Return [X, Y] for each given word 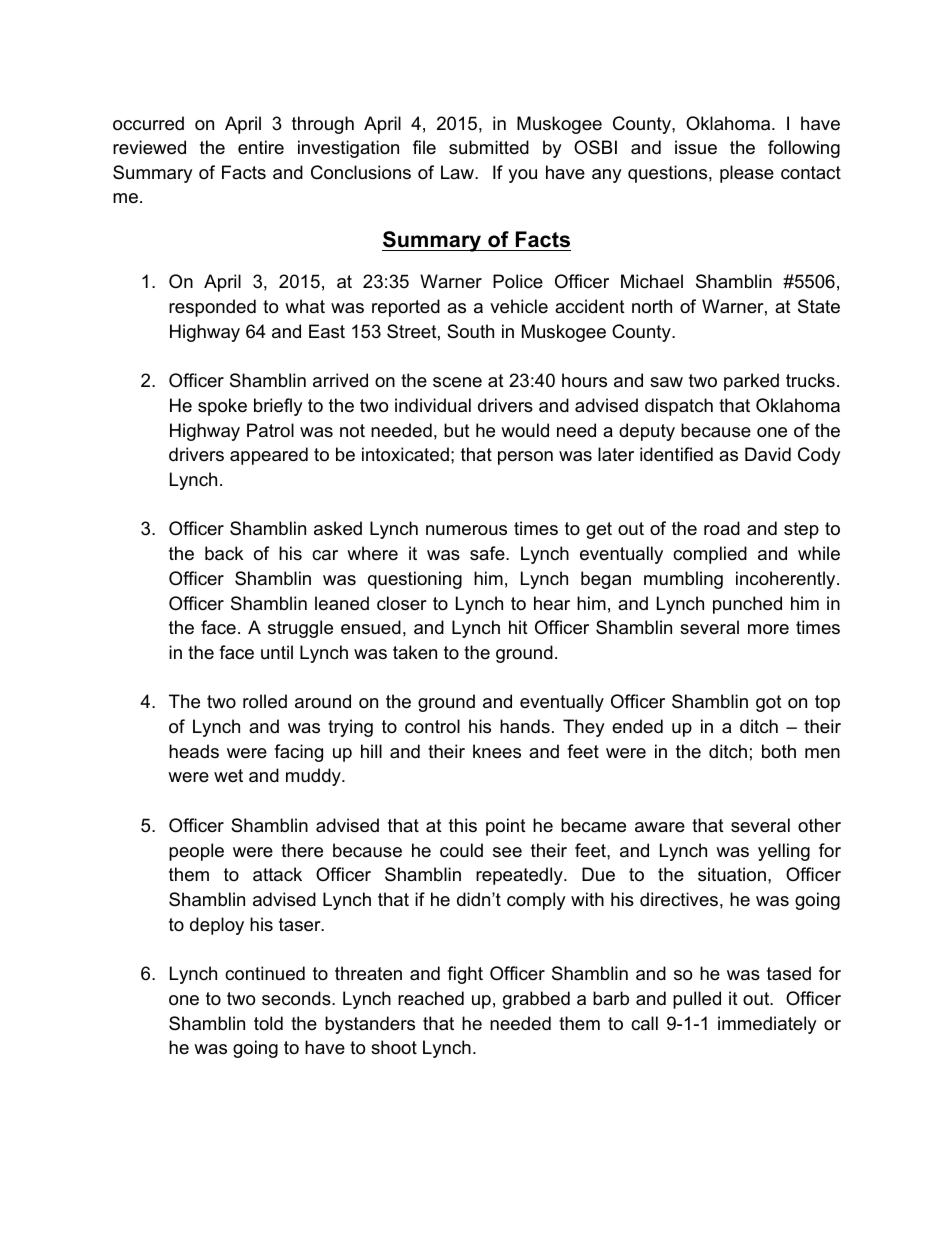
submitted [489, 147]
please [747, 174]
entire [261, 147]
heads [194, 751]
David [768, 454]
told [268, 1023]
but [457, 430]
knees [497, 751]
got [769, 703]
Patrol [270, 430]
